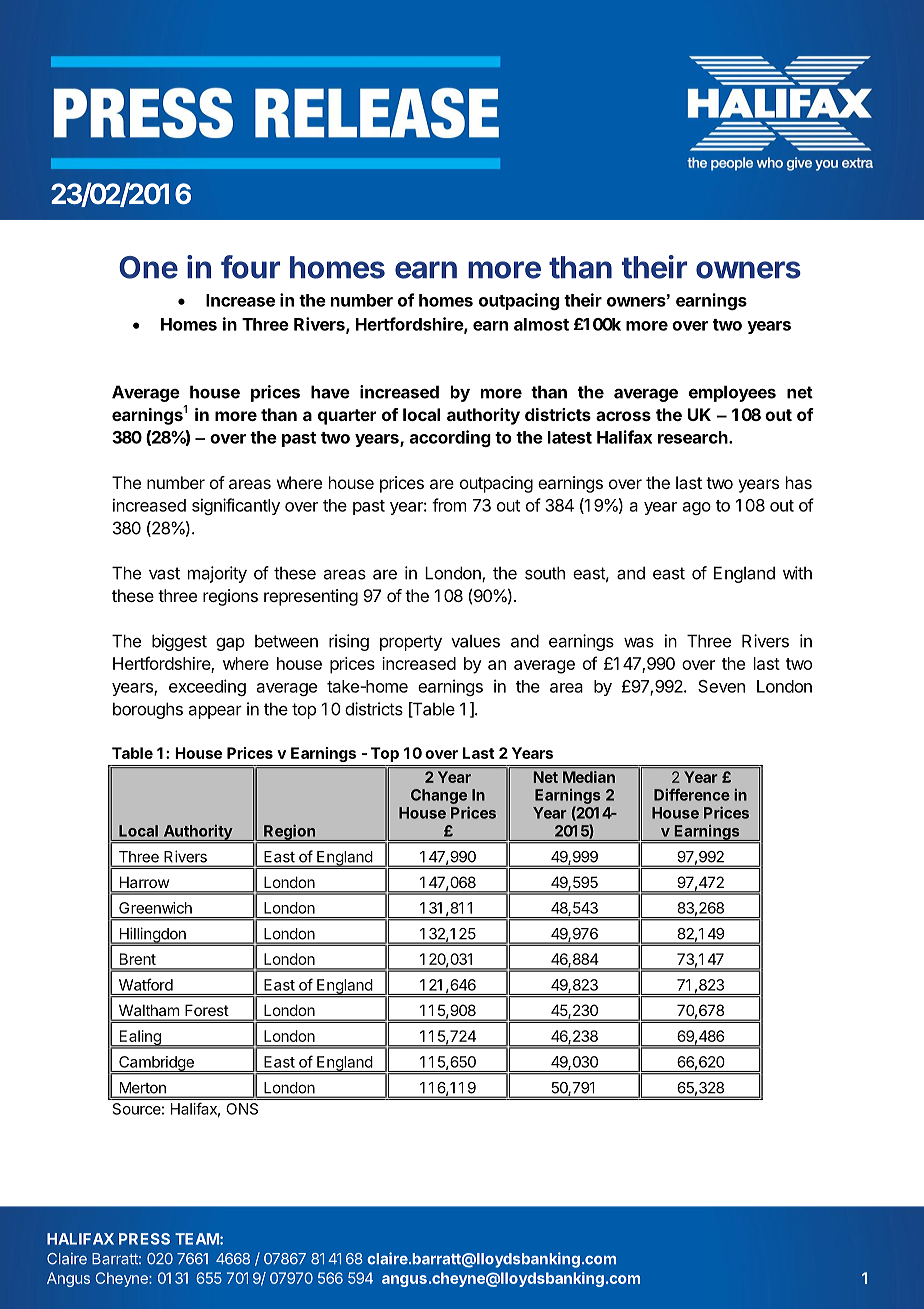  Describe the element at coordinates (692, 794) in the screenshot. I see `Difference` at that location.
